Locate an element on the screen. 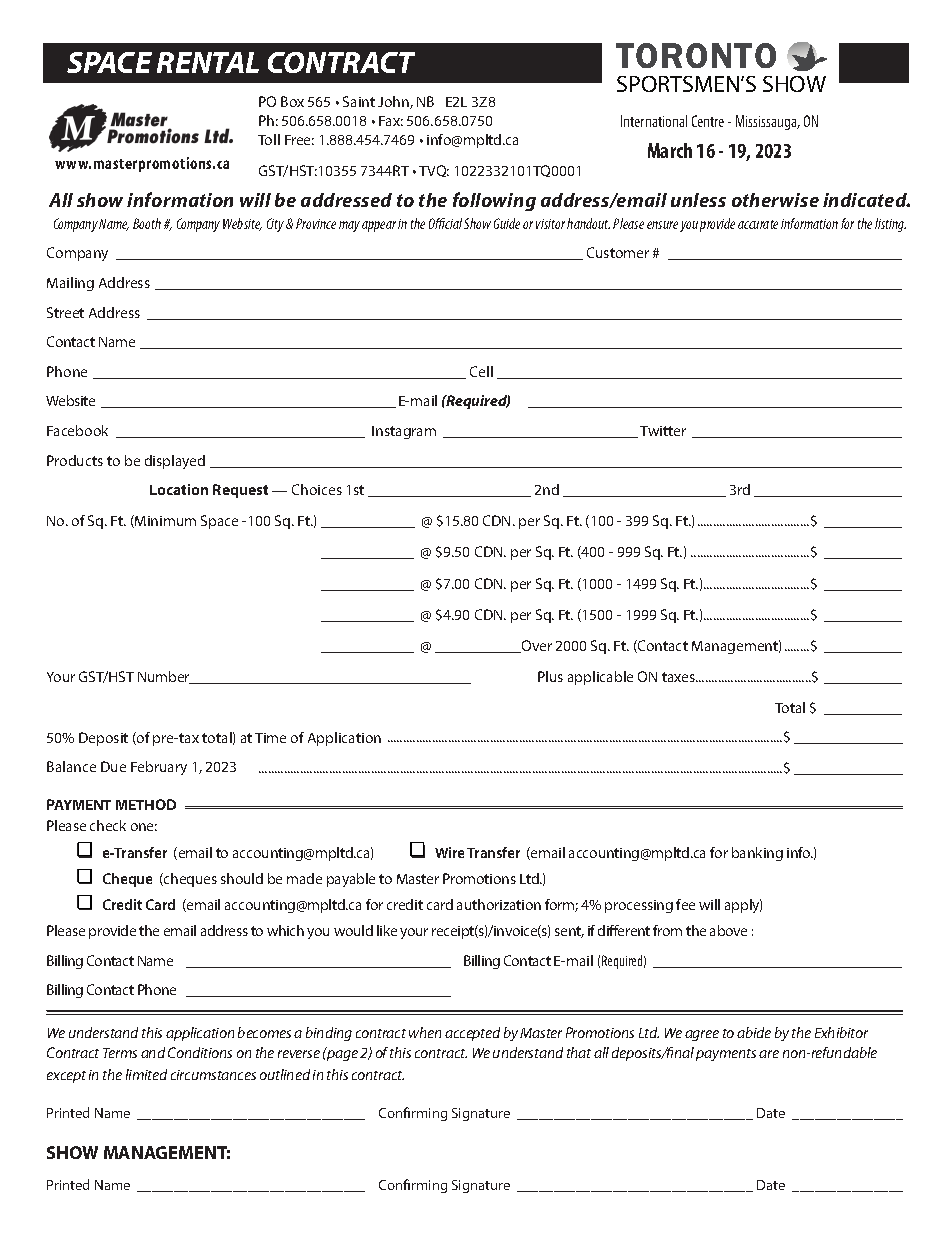  Wire is located at coordinates (449, 852).
